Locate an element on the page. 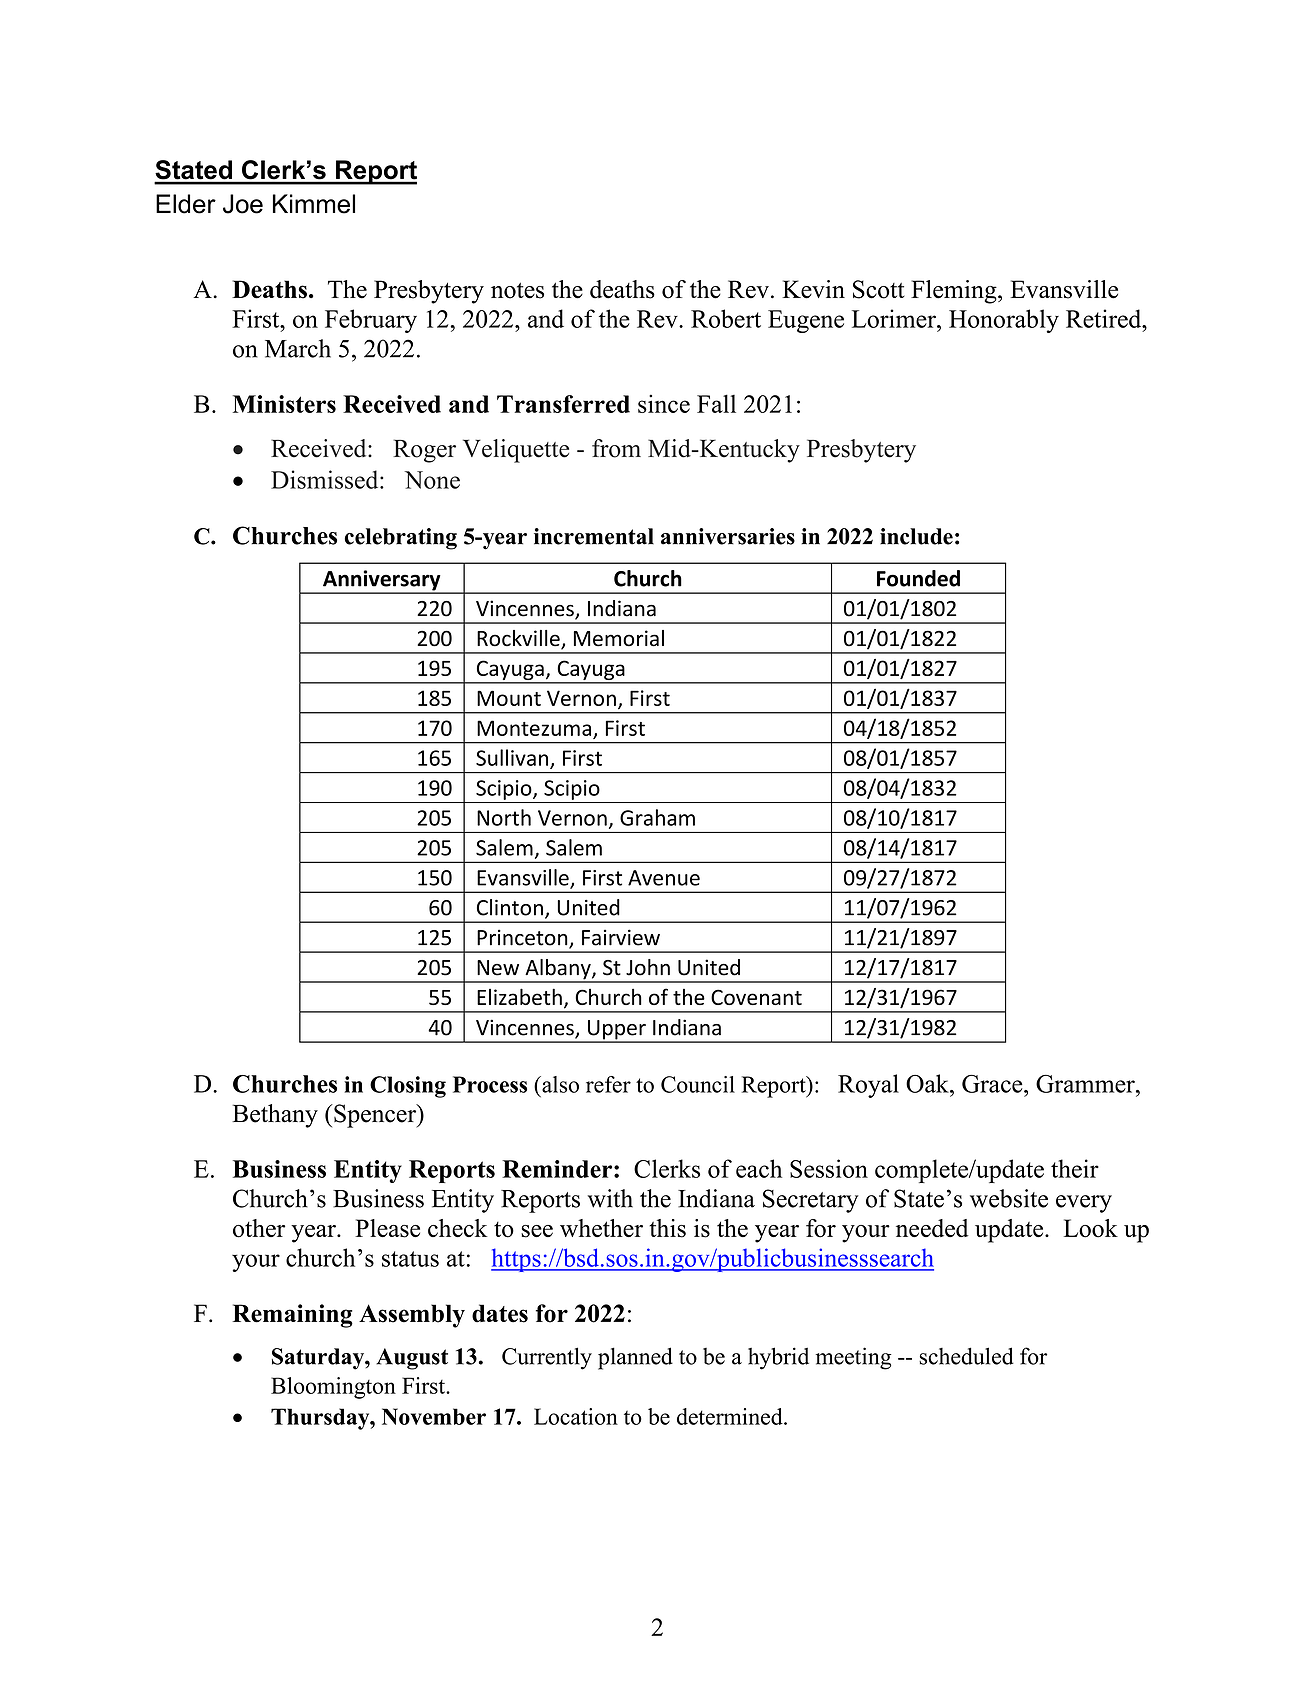 The height and width of the document is (1702, 1315). planned is located at coordinates (635, 1358).
